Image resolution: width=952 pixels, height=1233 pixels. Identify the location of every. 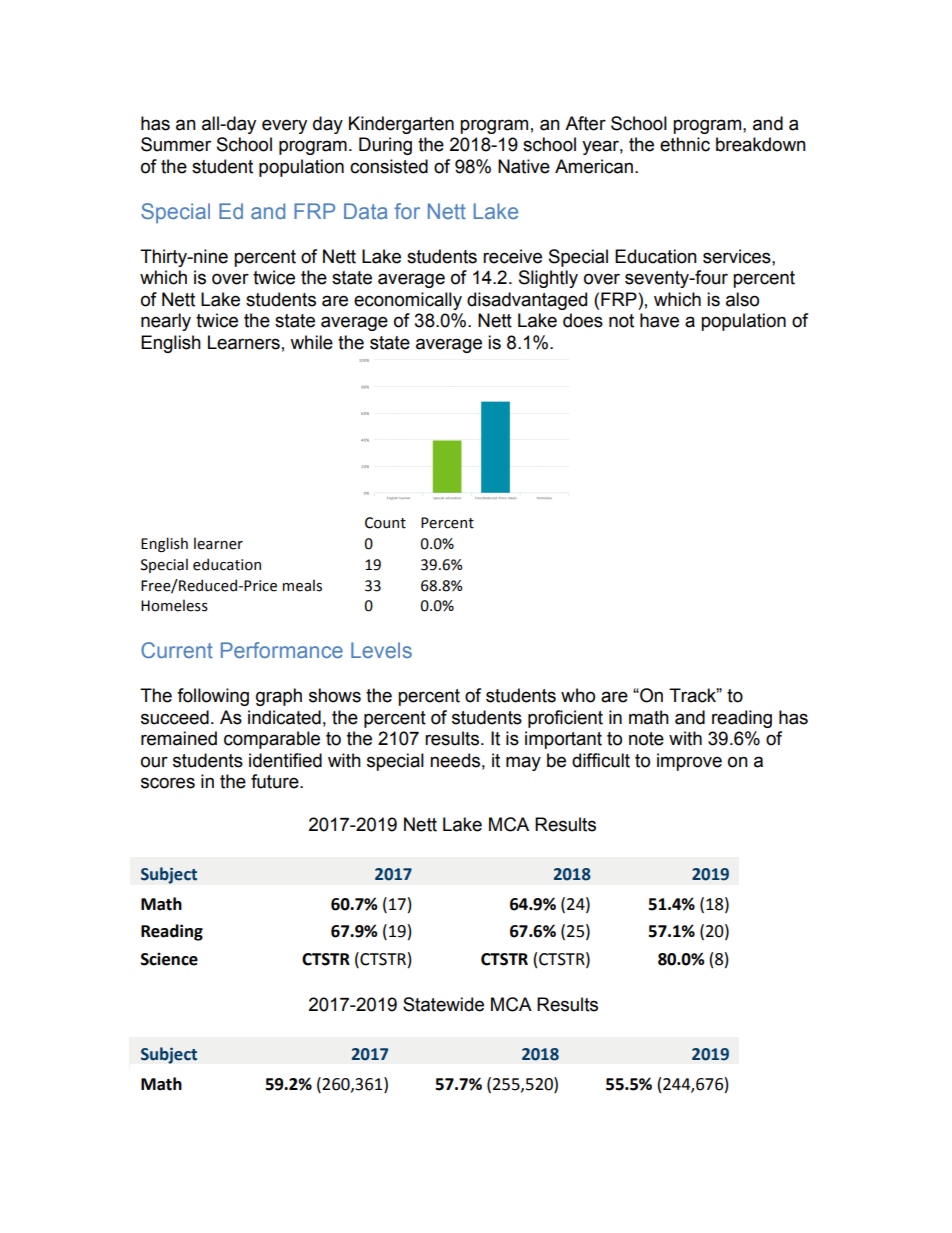
(284, 126).
